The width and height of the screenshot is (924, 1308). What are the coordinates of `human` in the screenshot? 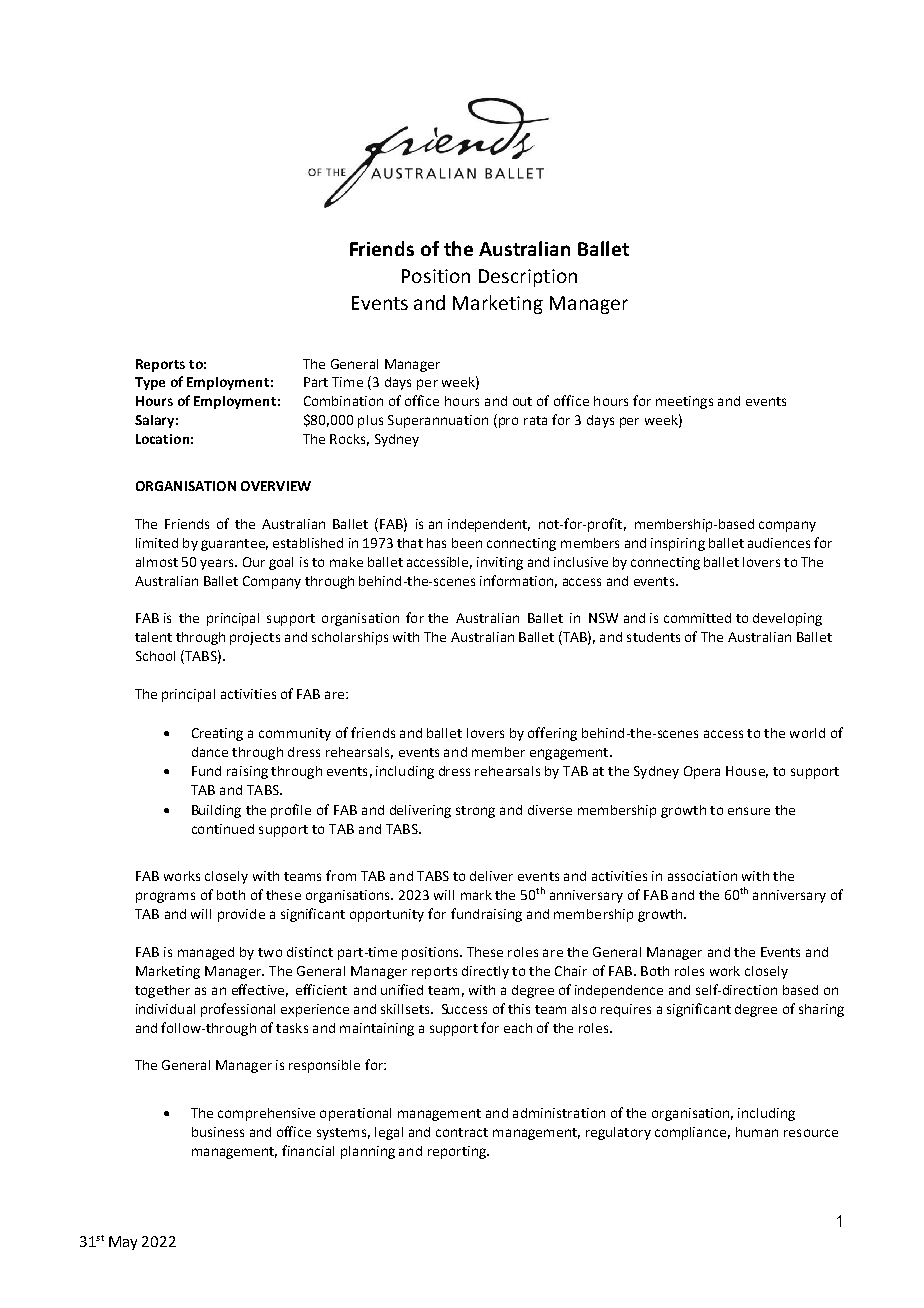 It's located at (757, 1132).
